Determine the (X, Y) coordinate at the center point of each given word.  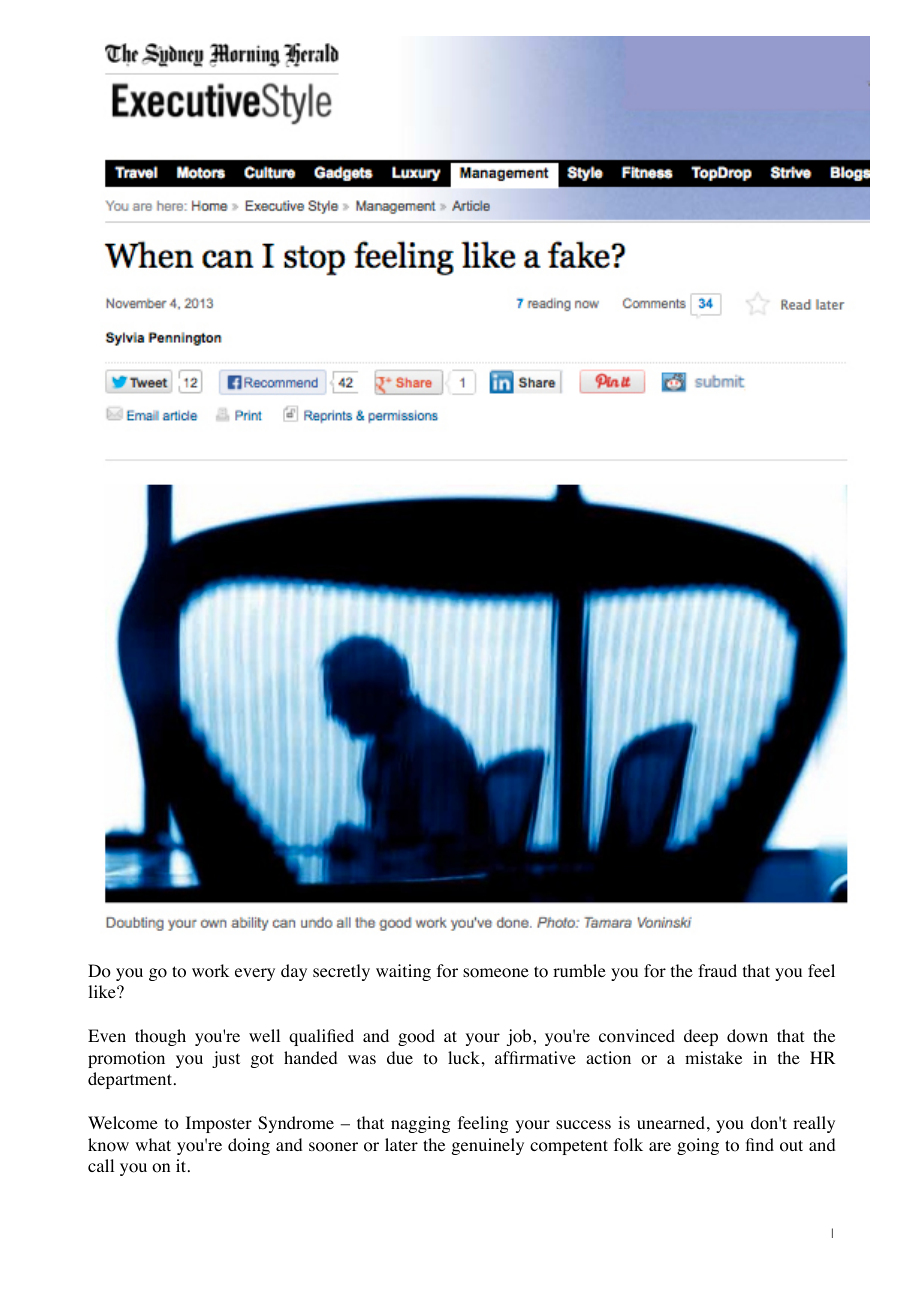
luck (464, 1057)
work (210, 971)
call (101, 1165)
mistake (713, 1057)
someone (496, 973)
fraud (717, 970)
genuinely (488, 1146)
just (226, 1059)
